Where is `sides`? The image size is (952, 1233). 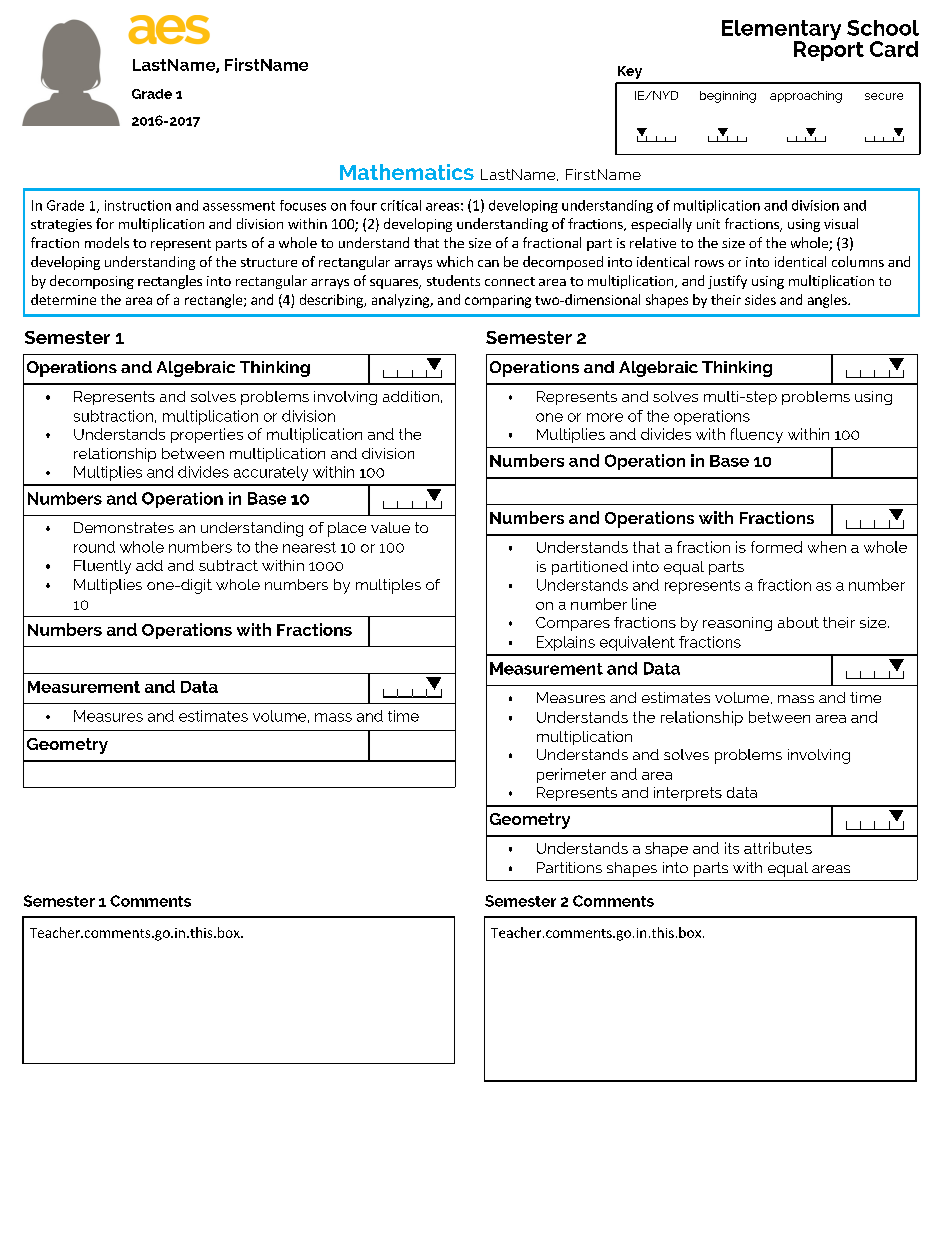
sides is located at coordinates (760, 299).
